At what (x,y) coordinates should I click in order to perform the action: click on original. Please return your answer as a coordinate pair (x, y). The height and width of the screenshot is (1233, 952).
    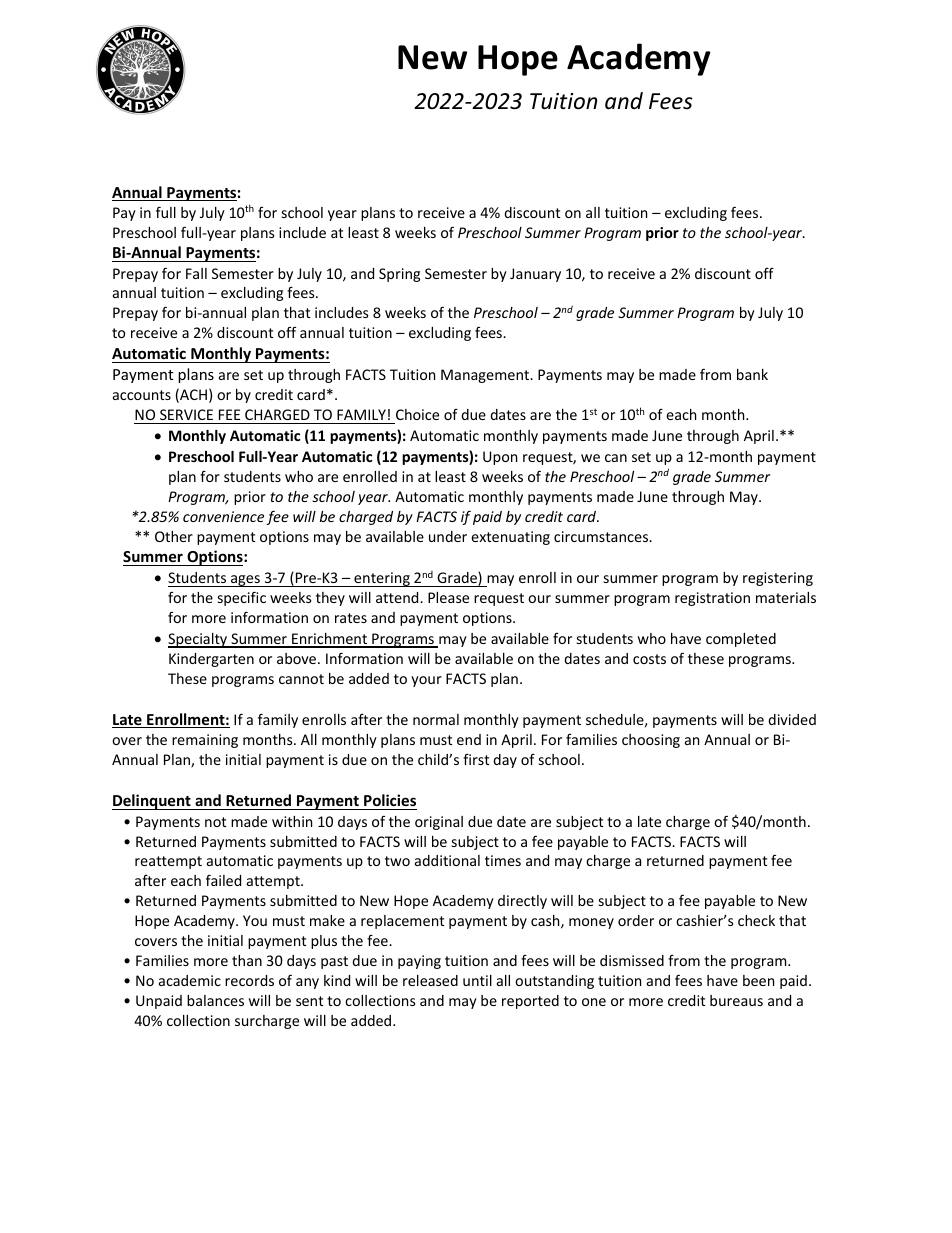
    Looking at the image, I should click on (439, 823).
